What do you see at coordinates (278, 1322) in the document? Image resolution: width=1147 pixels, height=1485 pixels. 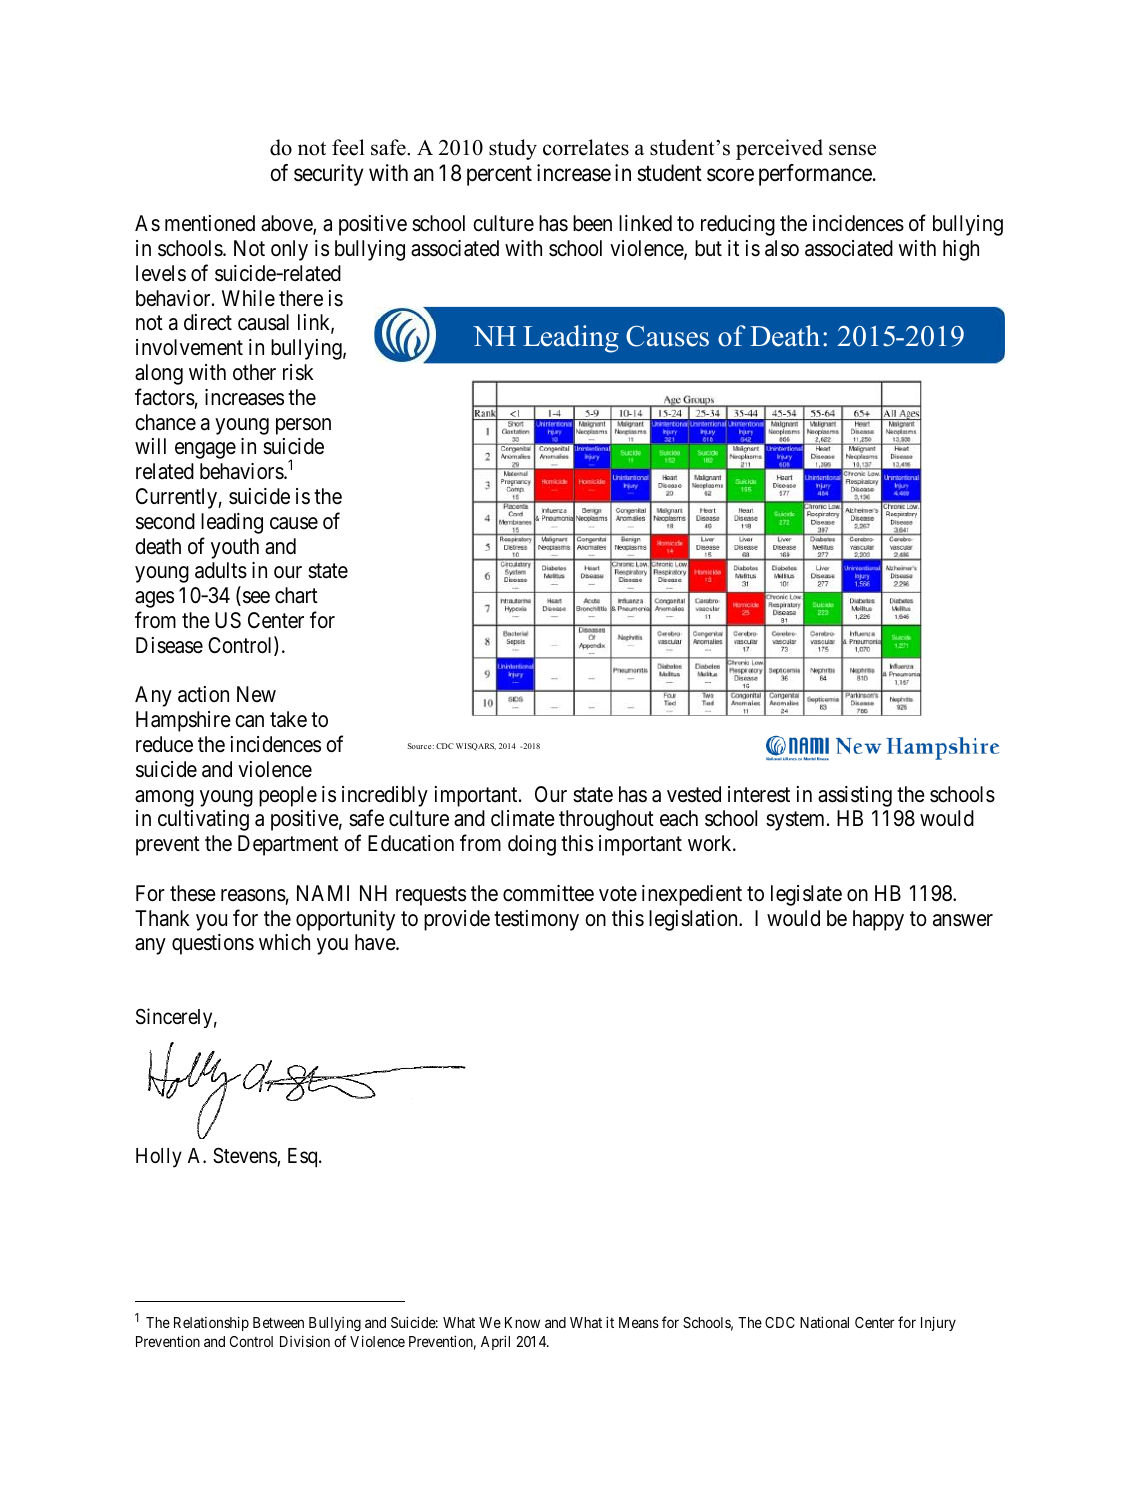 I see `Between` at bounding box center [278, 1322].
